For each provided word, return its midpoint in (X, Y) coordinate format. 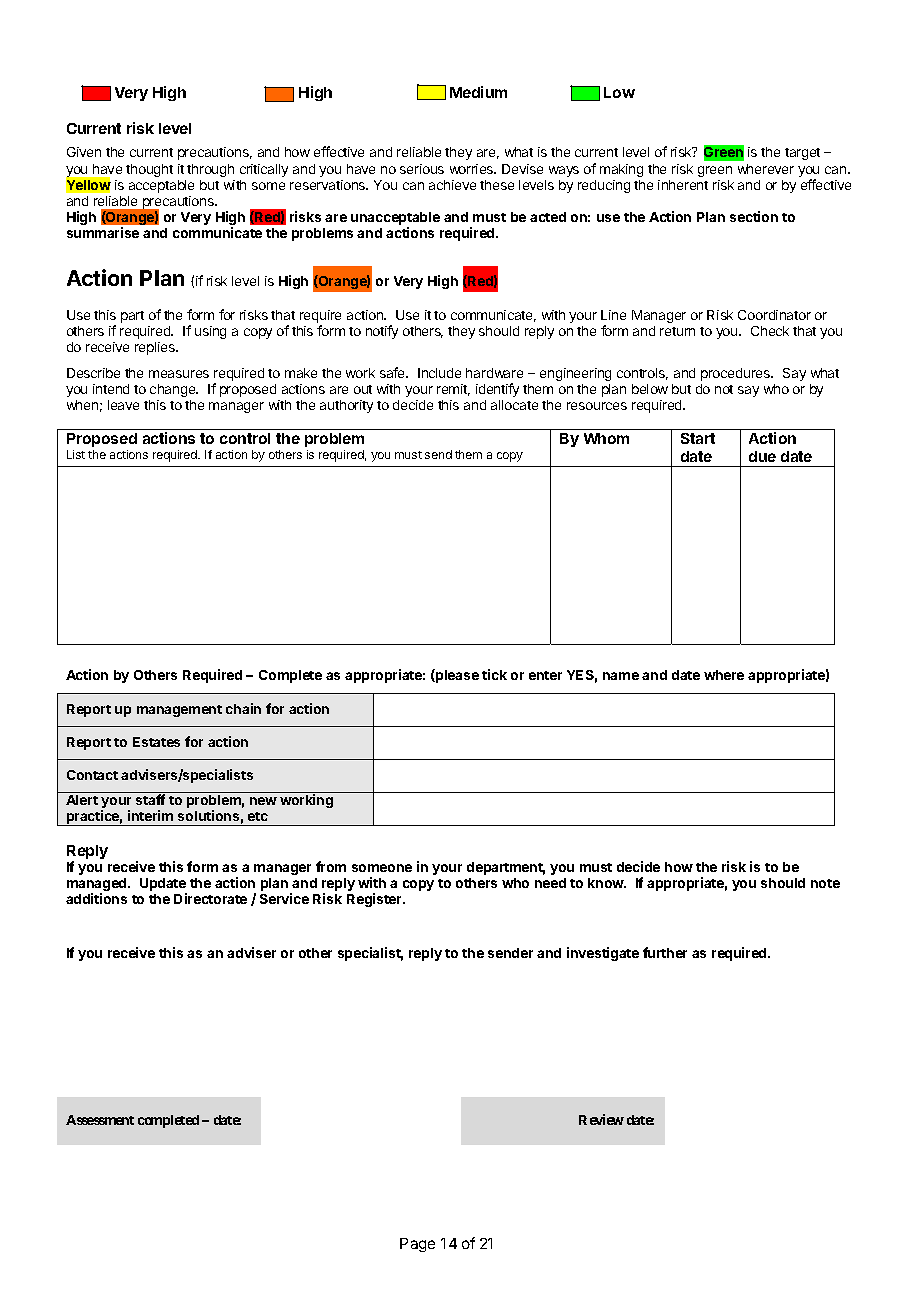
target (802, 154)
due (762, 456)
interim (150, 815)
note (825, 883)
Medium (478, 92)
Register (375, 900)
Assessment (100, 1120)
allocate (514, 405)
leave (123, 405)
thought (149, 170)
